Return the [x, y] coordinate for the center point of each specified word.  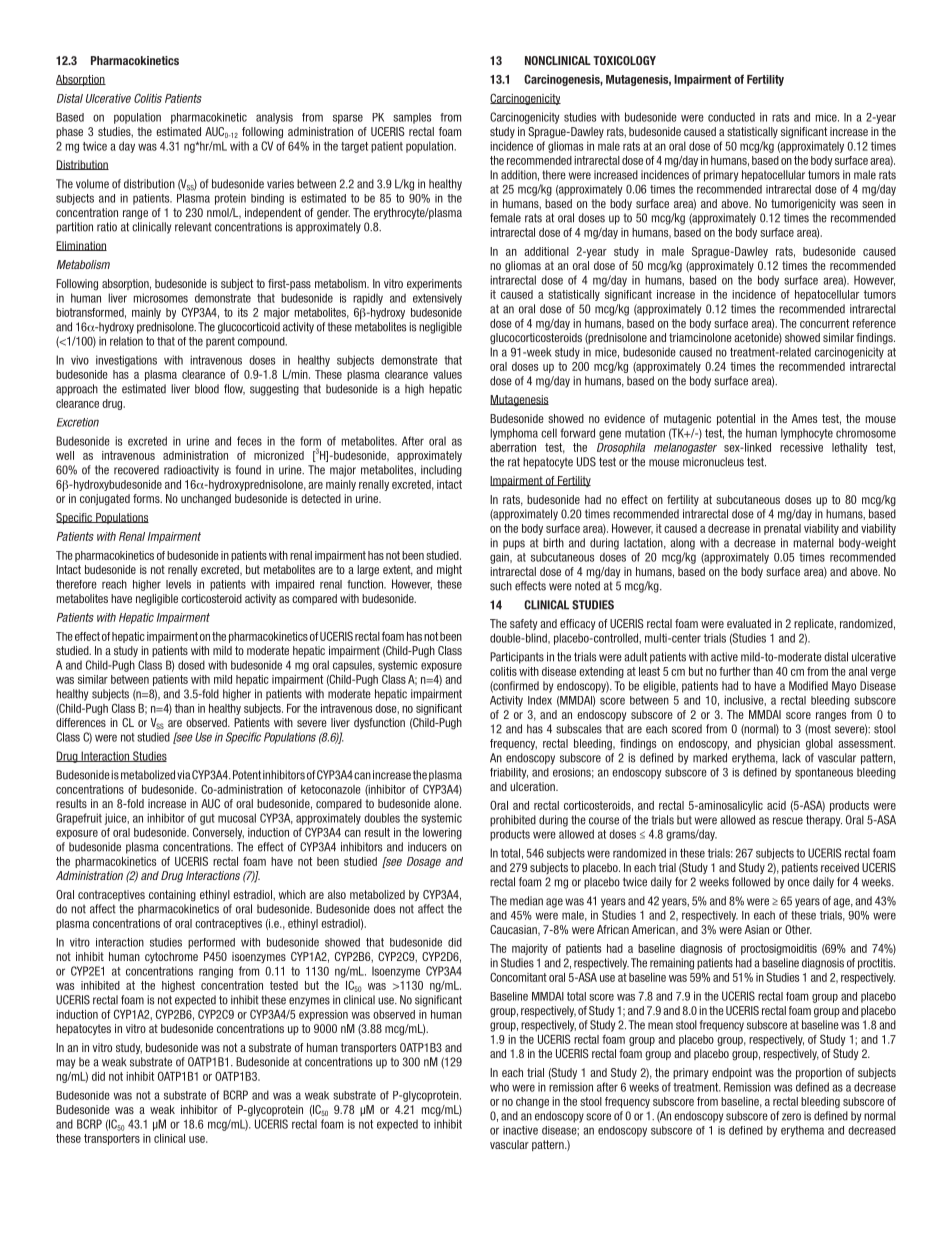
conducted [731, 117]
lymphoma [514, 434]
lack [791, 758]
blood [207, 389]
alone [447, 803]
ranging [216, 972]
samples [412, 118]
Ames [804, 418]
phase [69, 132]
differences [81, 722]
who [499, 1087]
